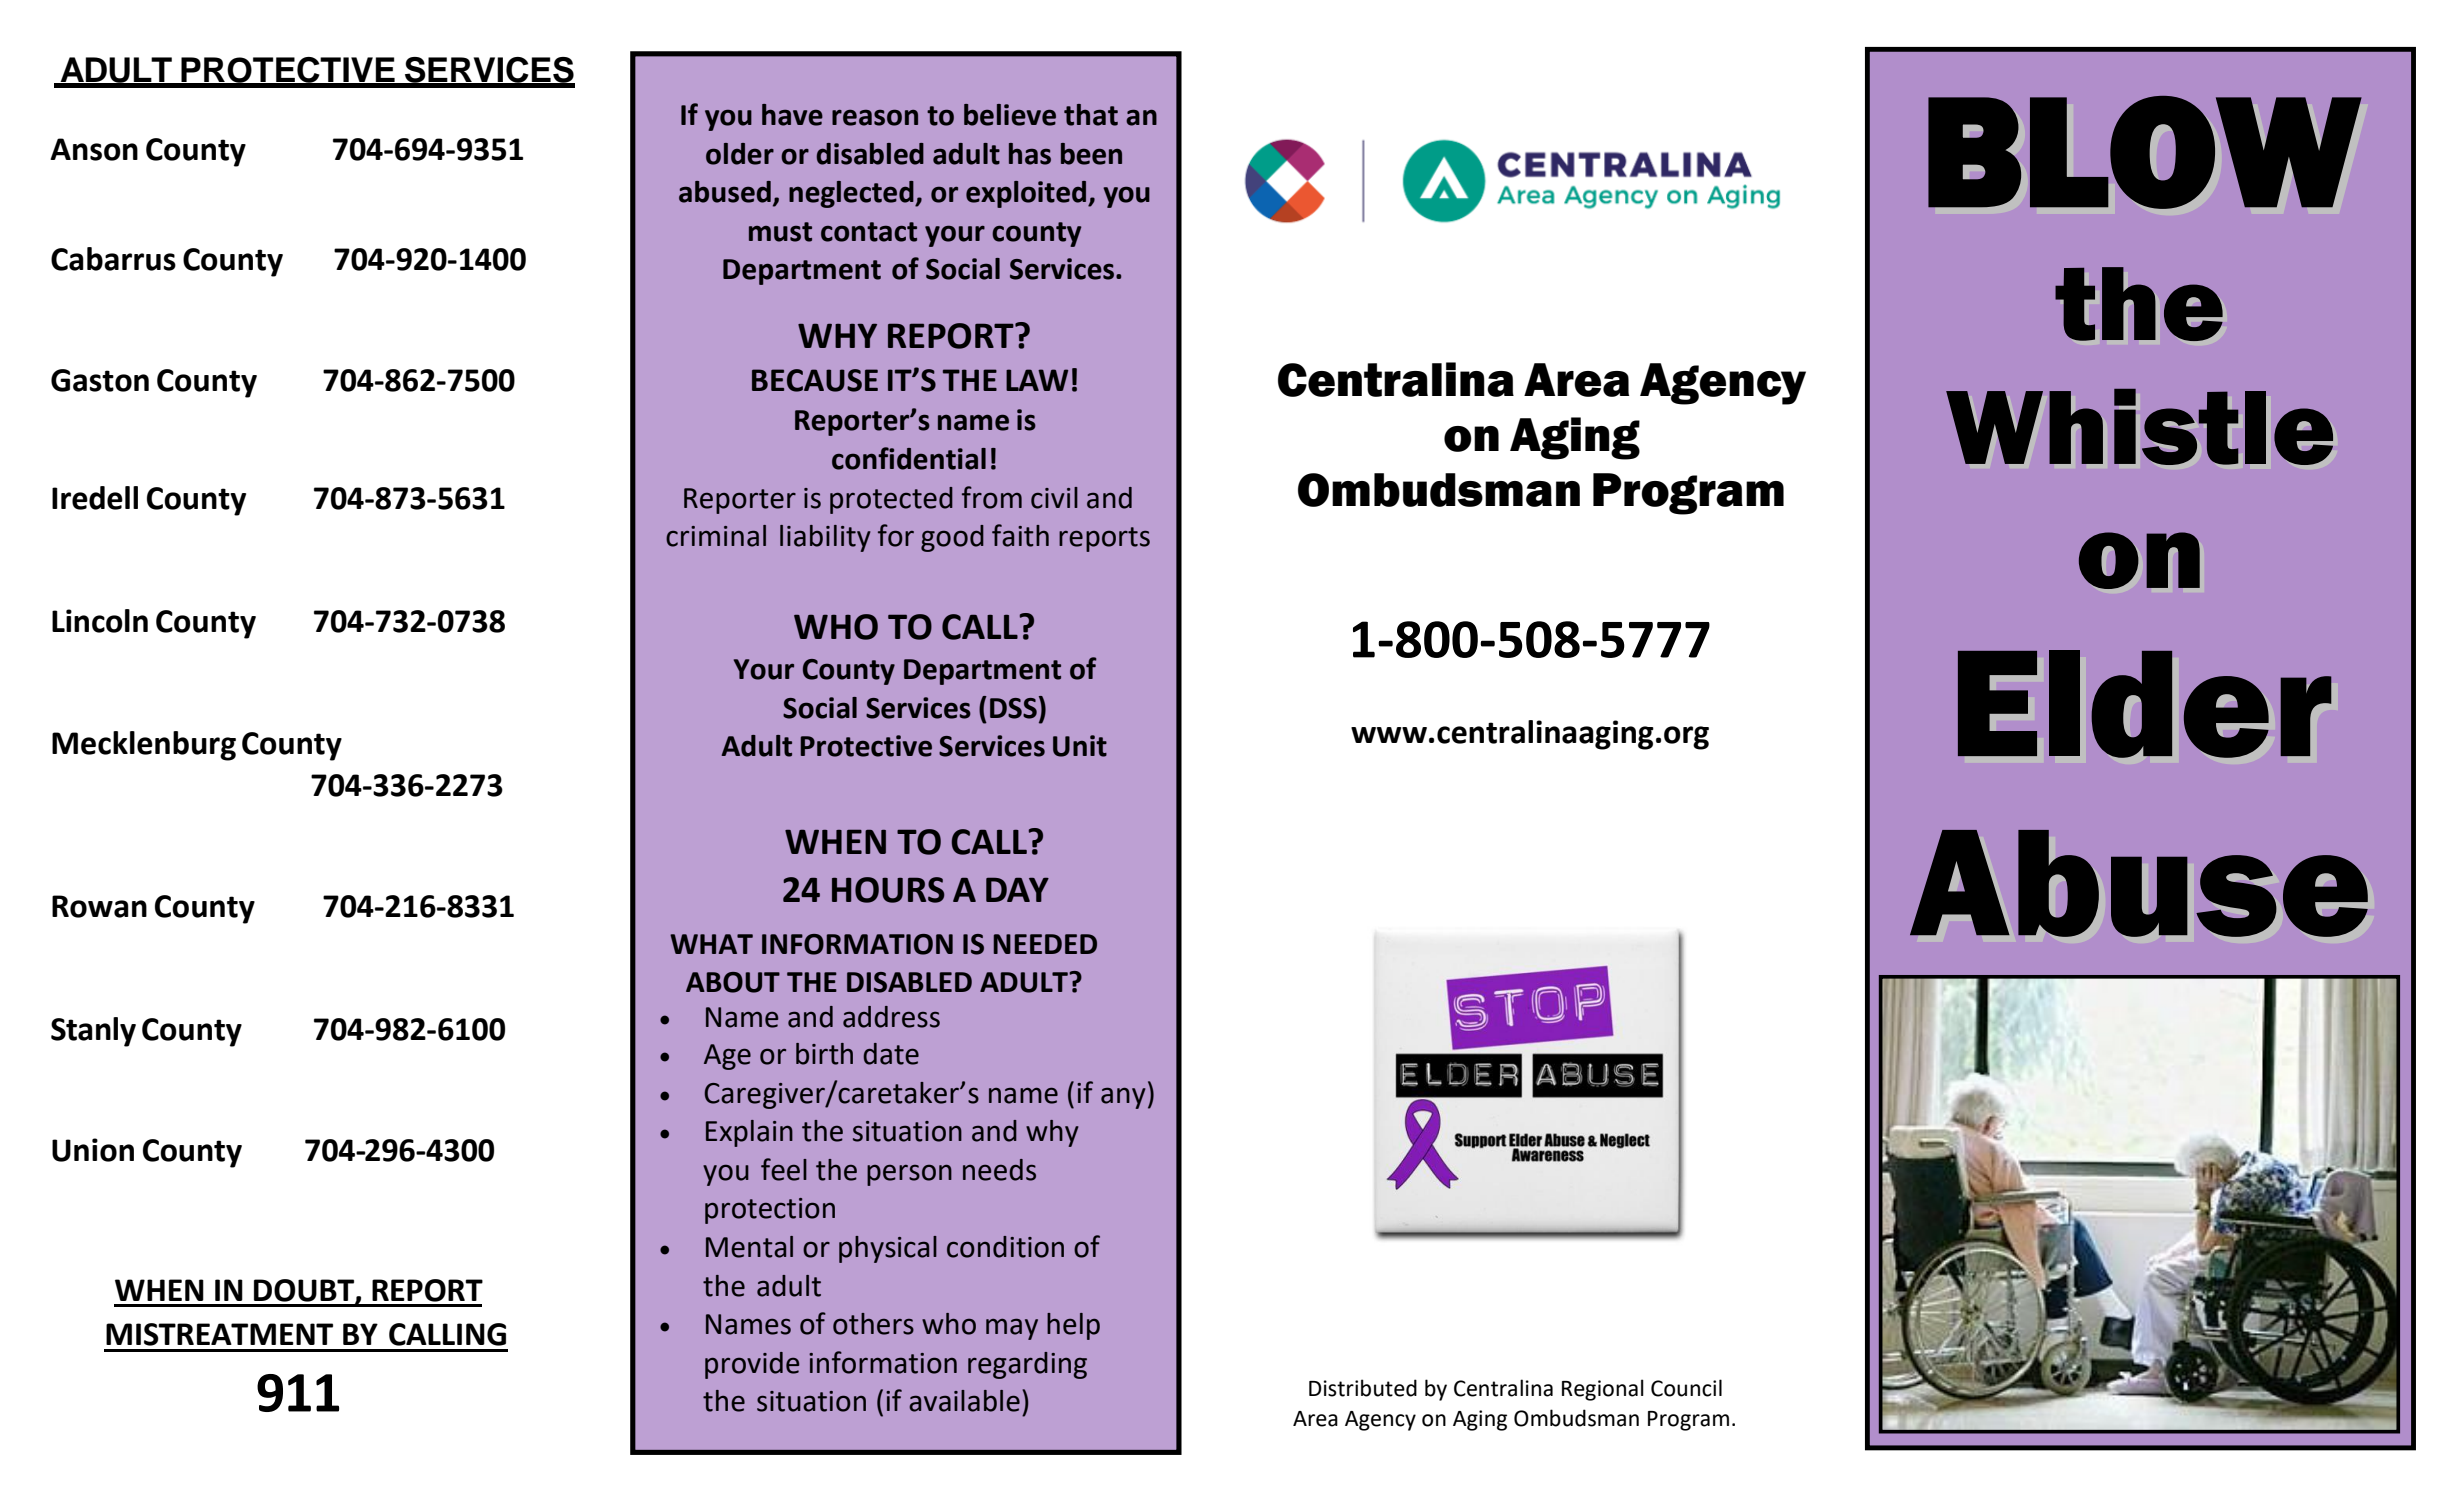  Describe the element at coordinates (100, 621) in the page. I see `Lincoln` at that location.
